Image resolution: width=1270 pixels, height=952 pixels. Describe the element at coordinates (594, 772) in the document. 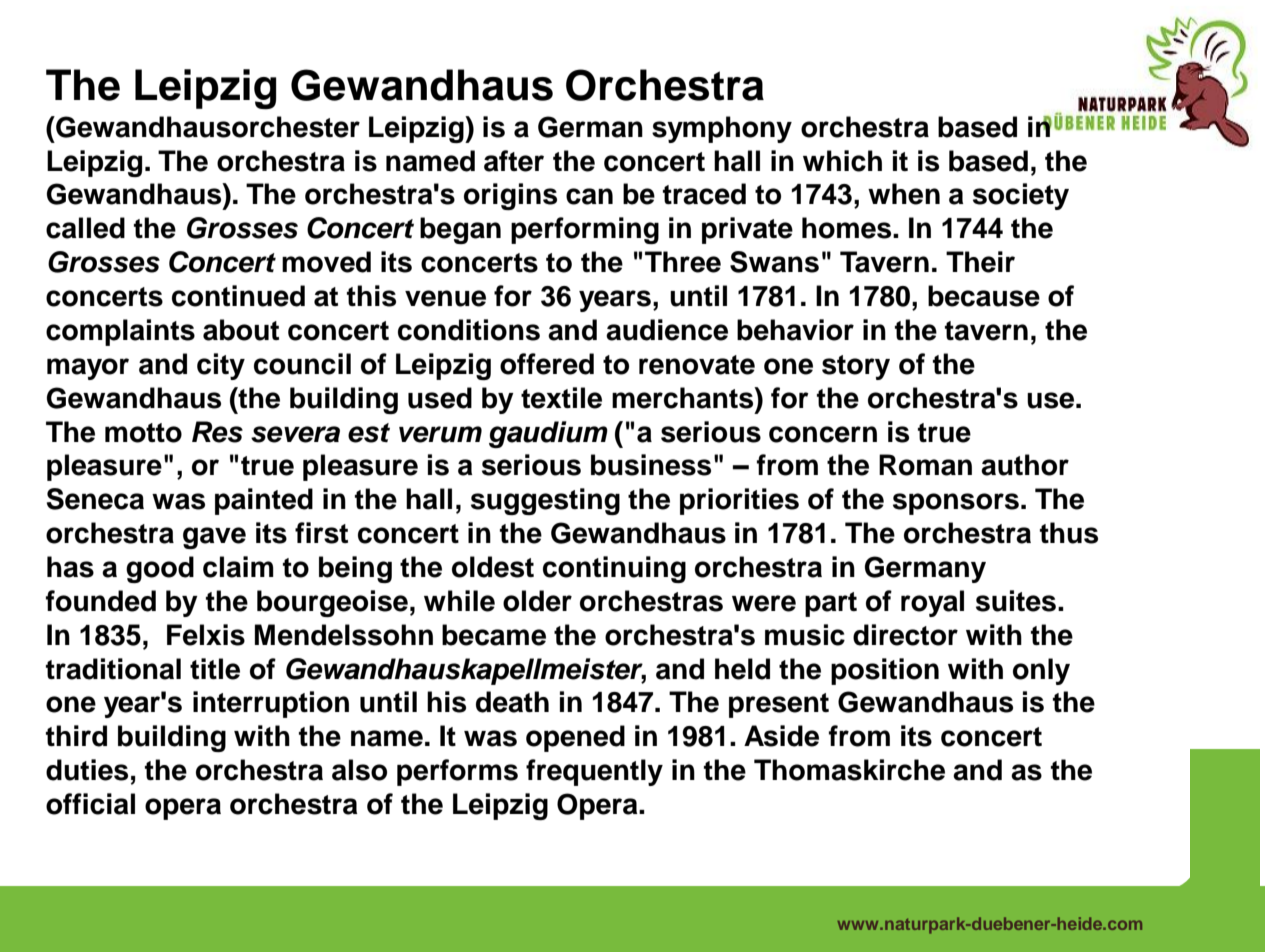

I see `frequently` at that location.
